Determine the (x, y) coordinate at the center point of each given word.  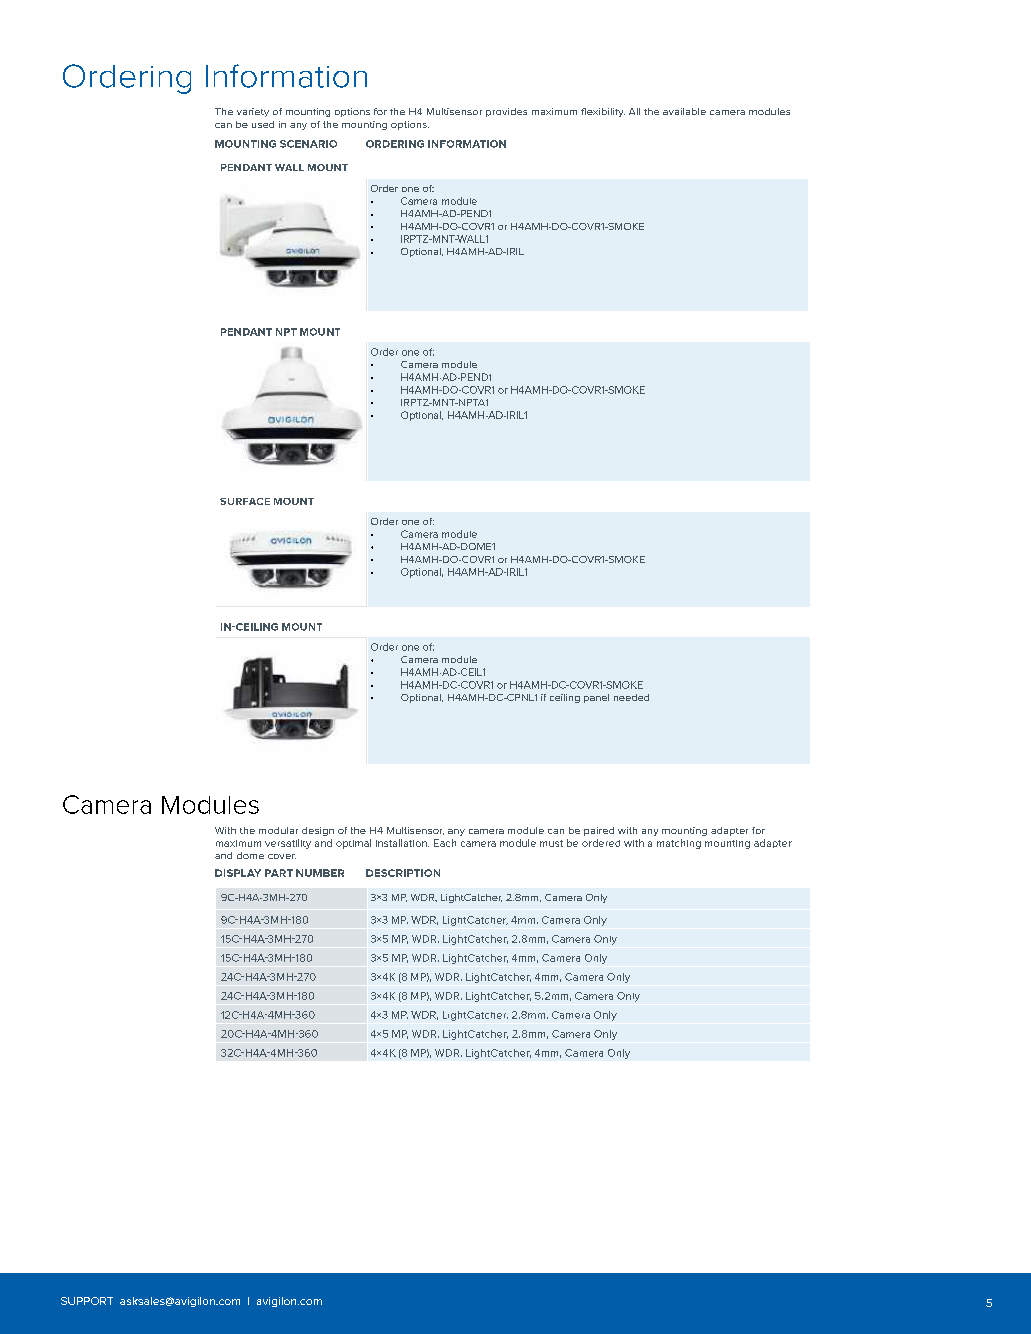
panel (596, 698)
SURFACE (245, 501)
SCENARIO (308, 144)
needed (631, 697)
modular (278, 830)
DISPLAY (238, 873)
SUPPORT (87, 1301)
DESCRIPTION (403, 873)
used (263, 124)
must (551, 843)
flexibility (603, 112)
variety (253, 112)
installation (402, 843)
